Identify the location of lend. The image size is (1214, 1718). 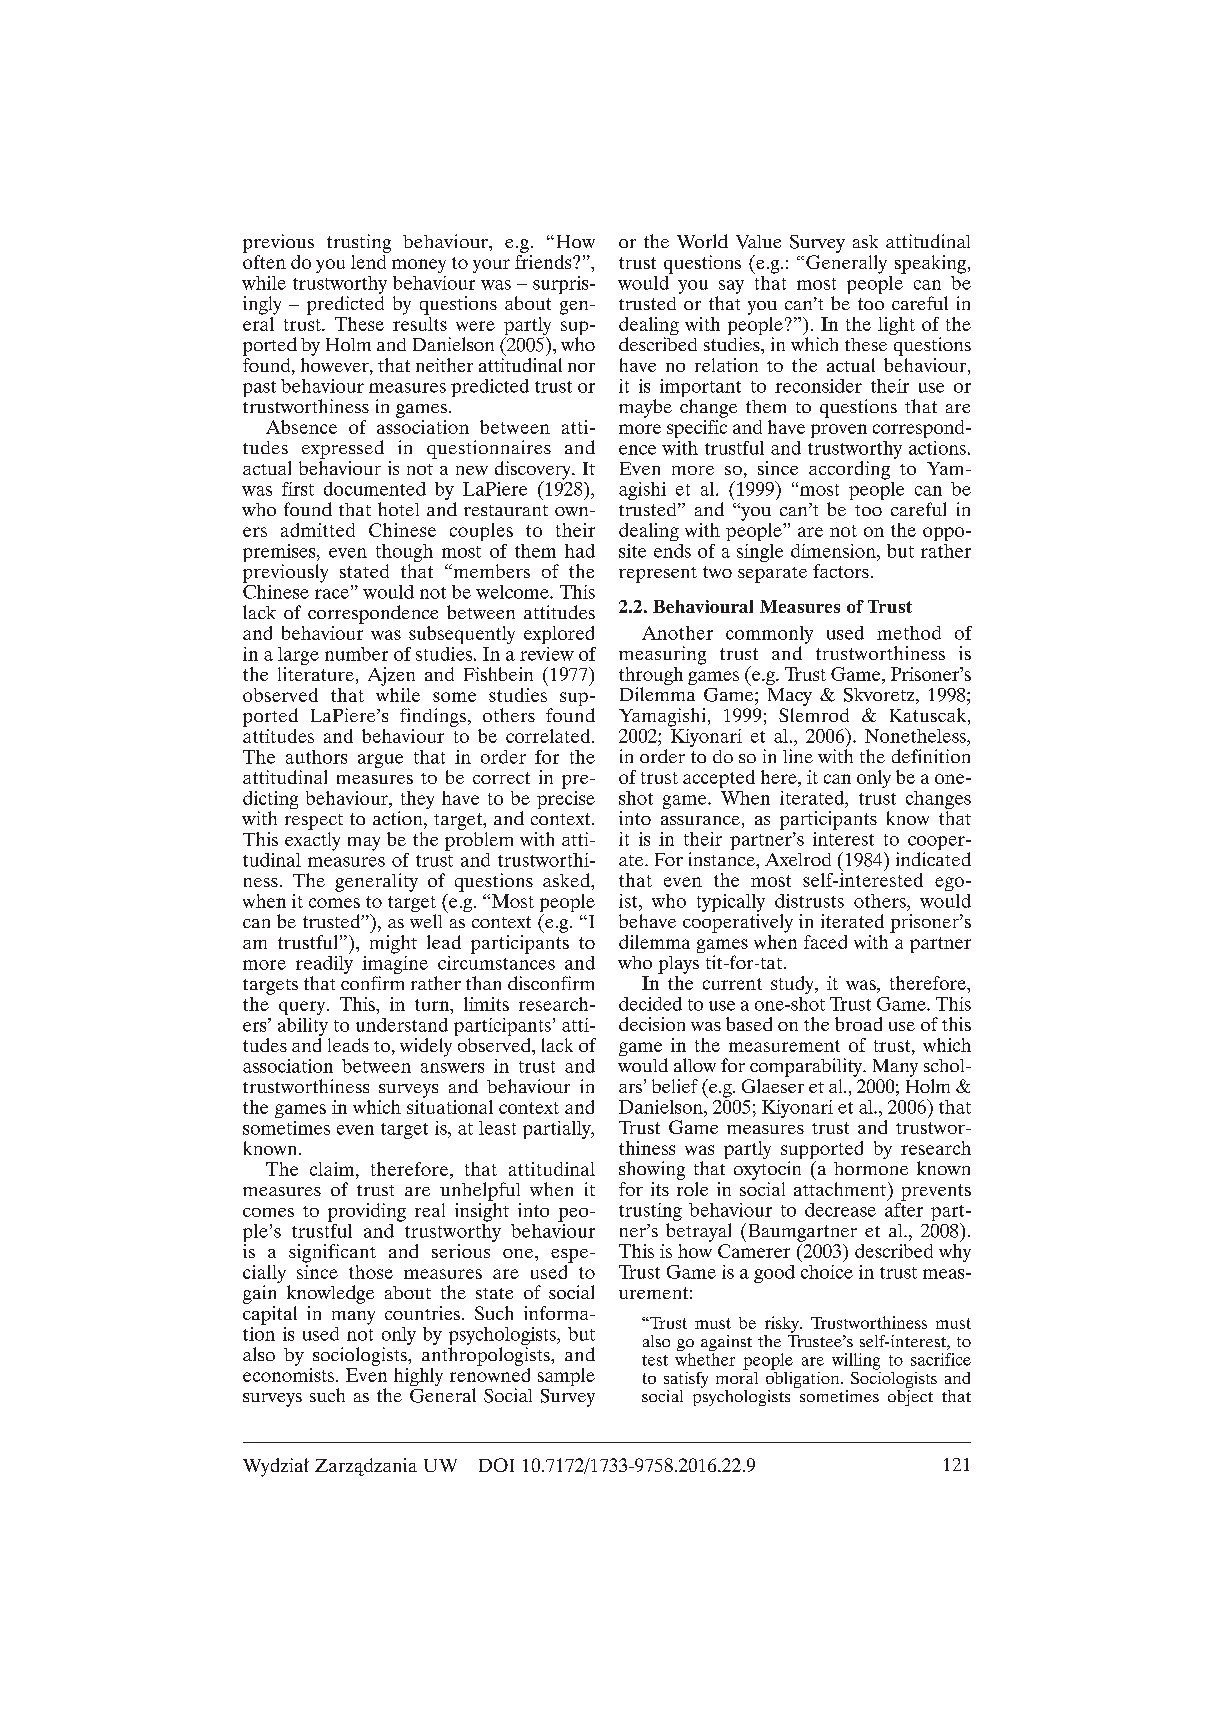
(370, 260).
